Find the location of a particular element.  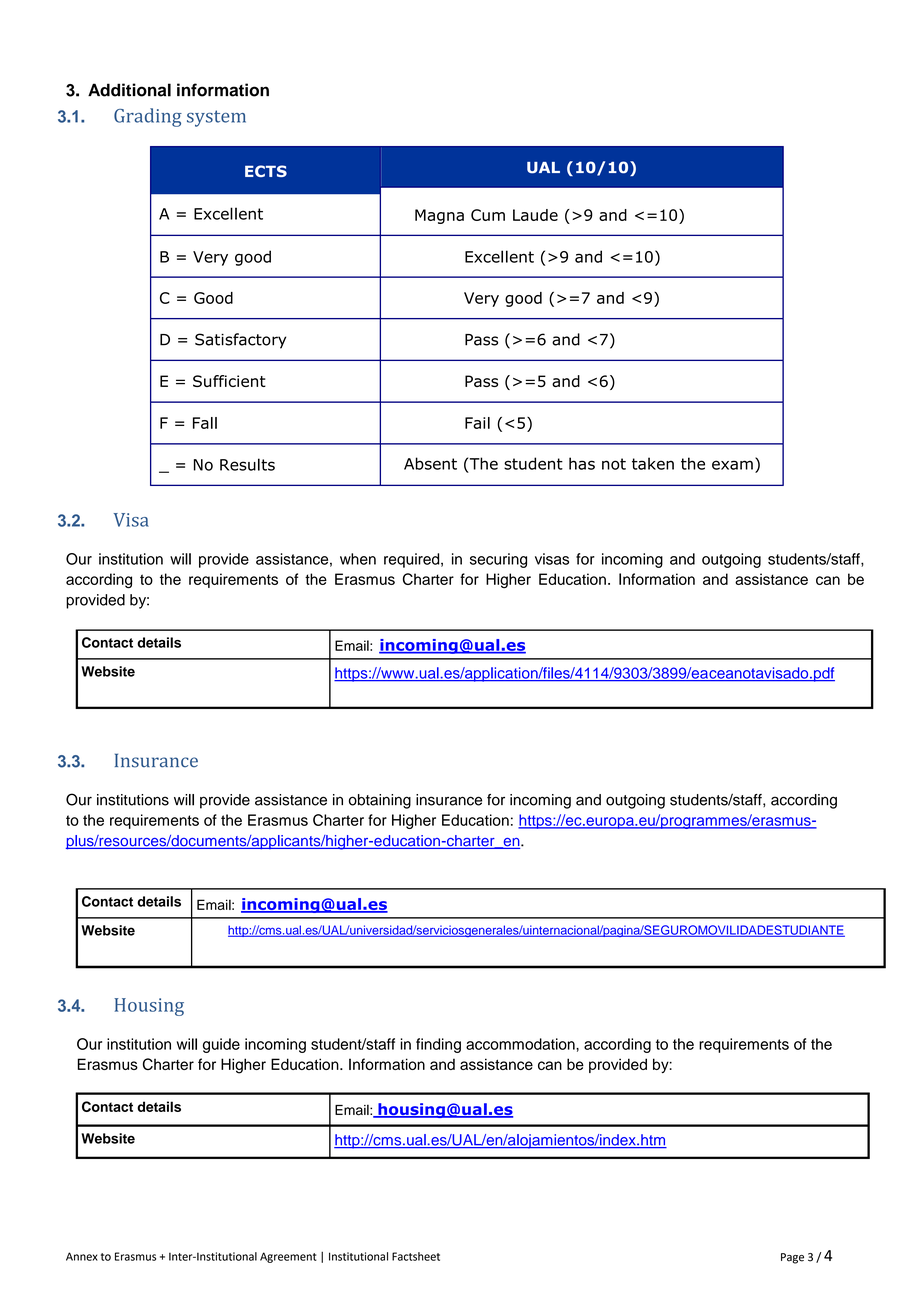

Annex is located at coordinates (82, 1256).
